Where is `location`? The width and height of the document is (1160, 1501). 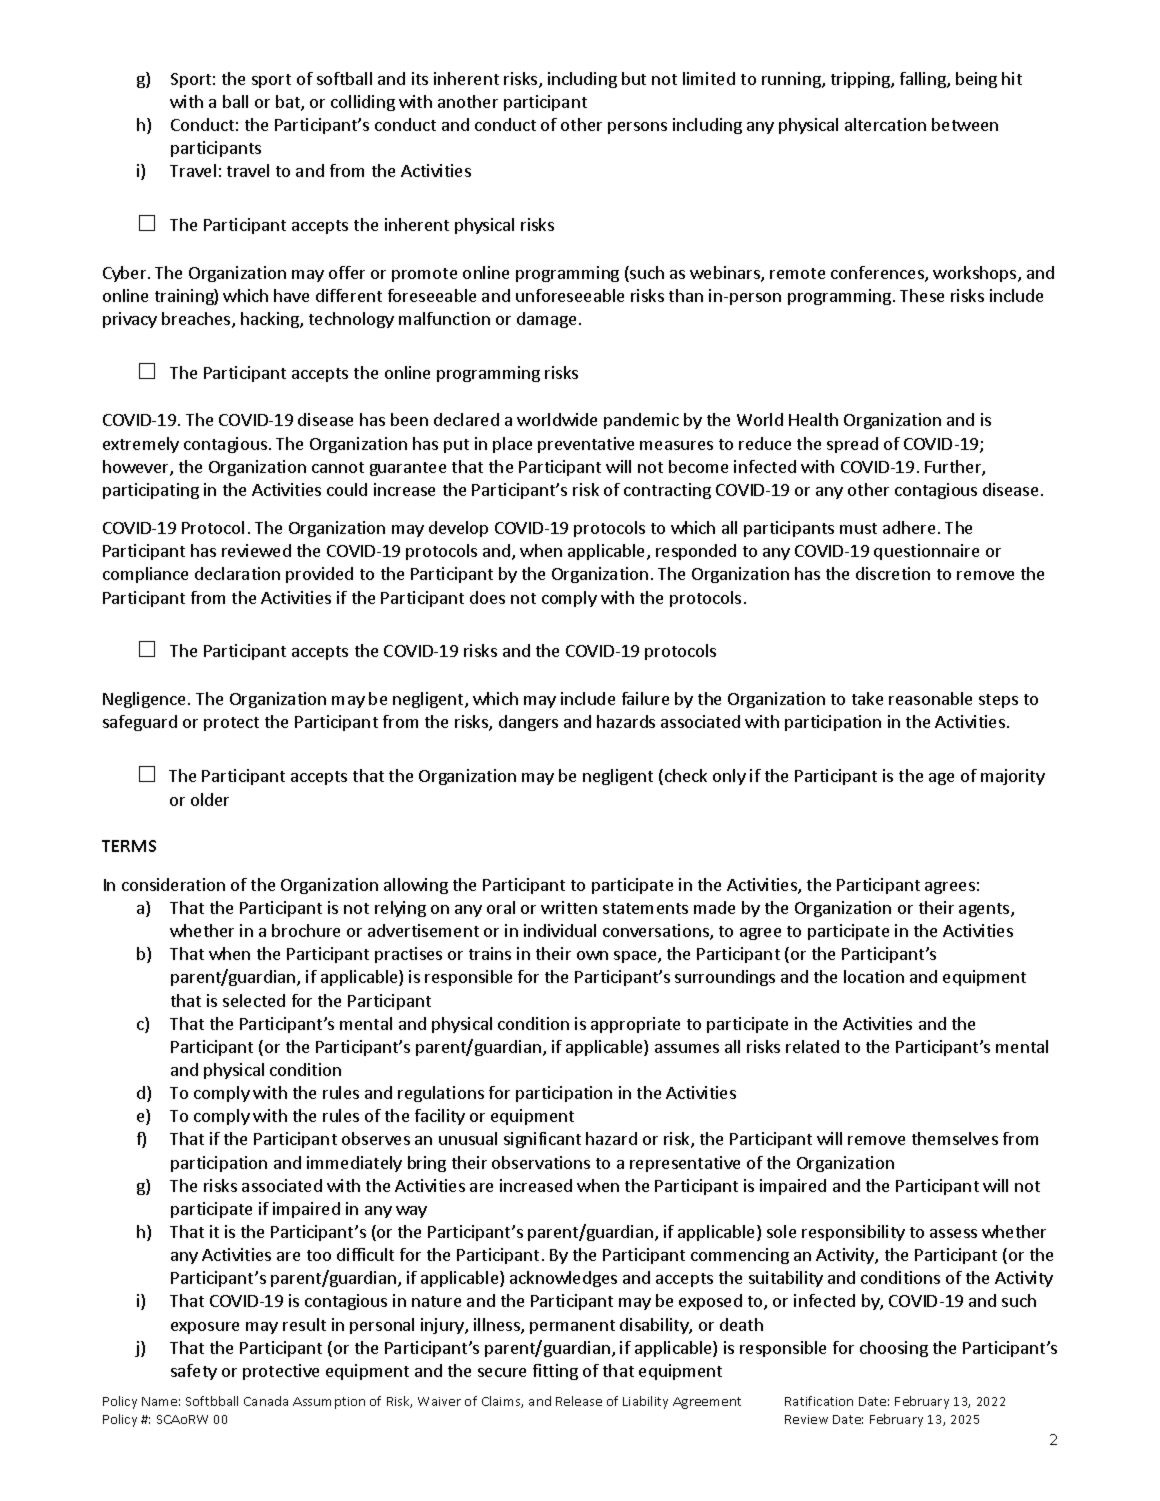 location is located at coordinates (874, 976).
